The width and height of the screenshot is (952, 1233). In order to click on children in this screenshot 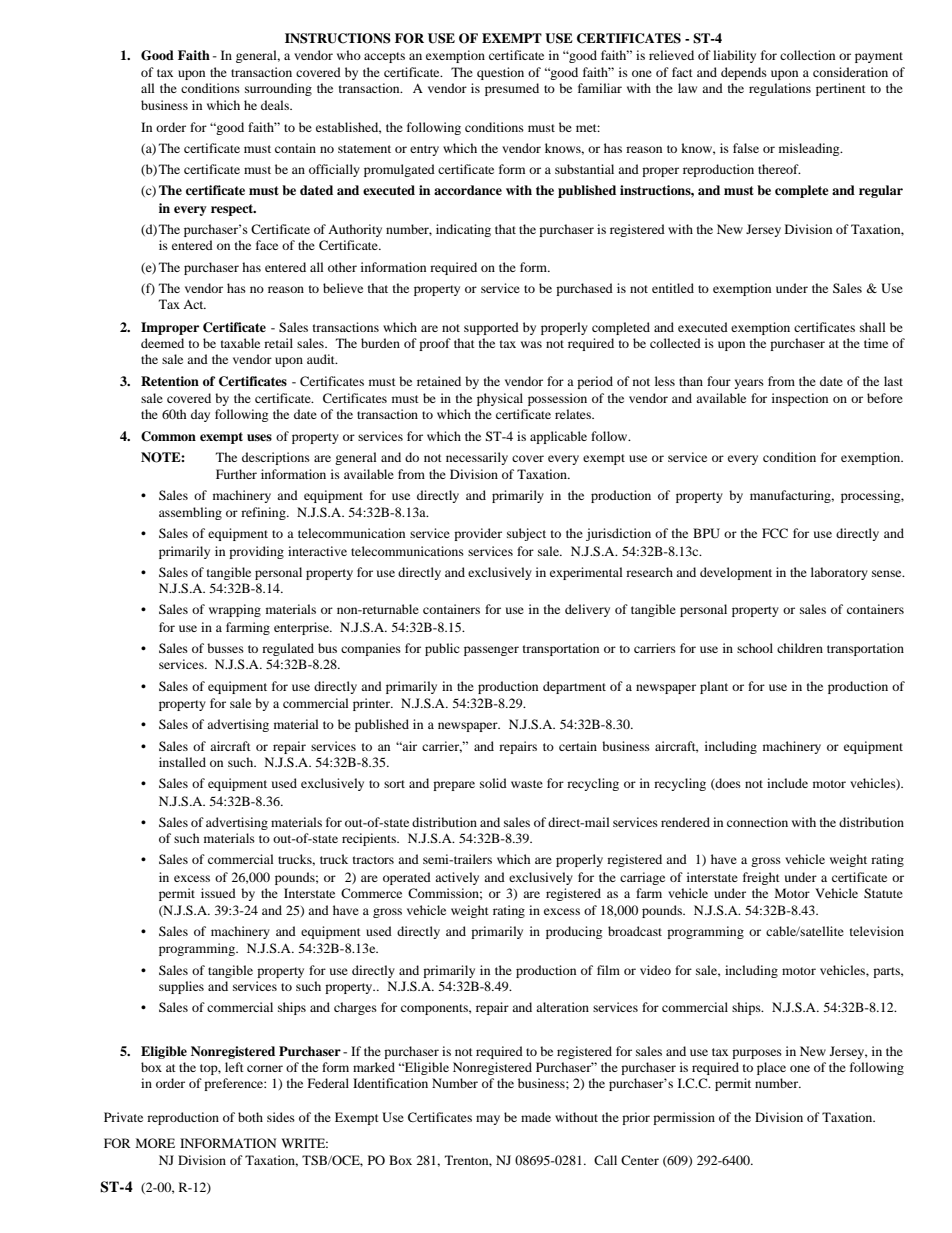, I will do `click(800, 648)`.
